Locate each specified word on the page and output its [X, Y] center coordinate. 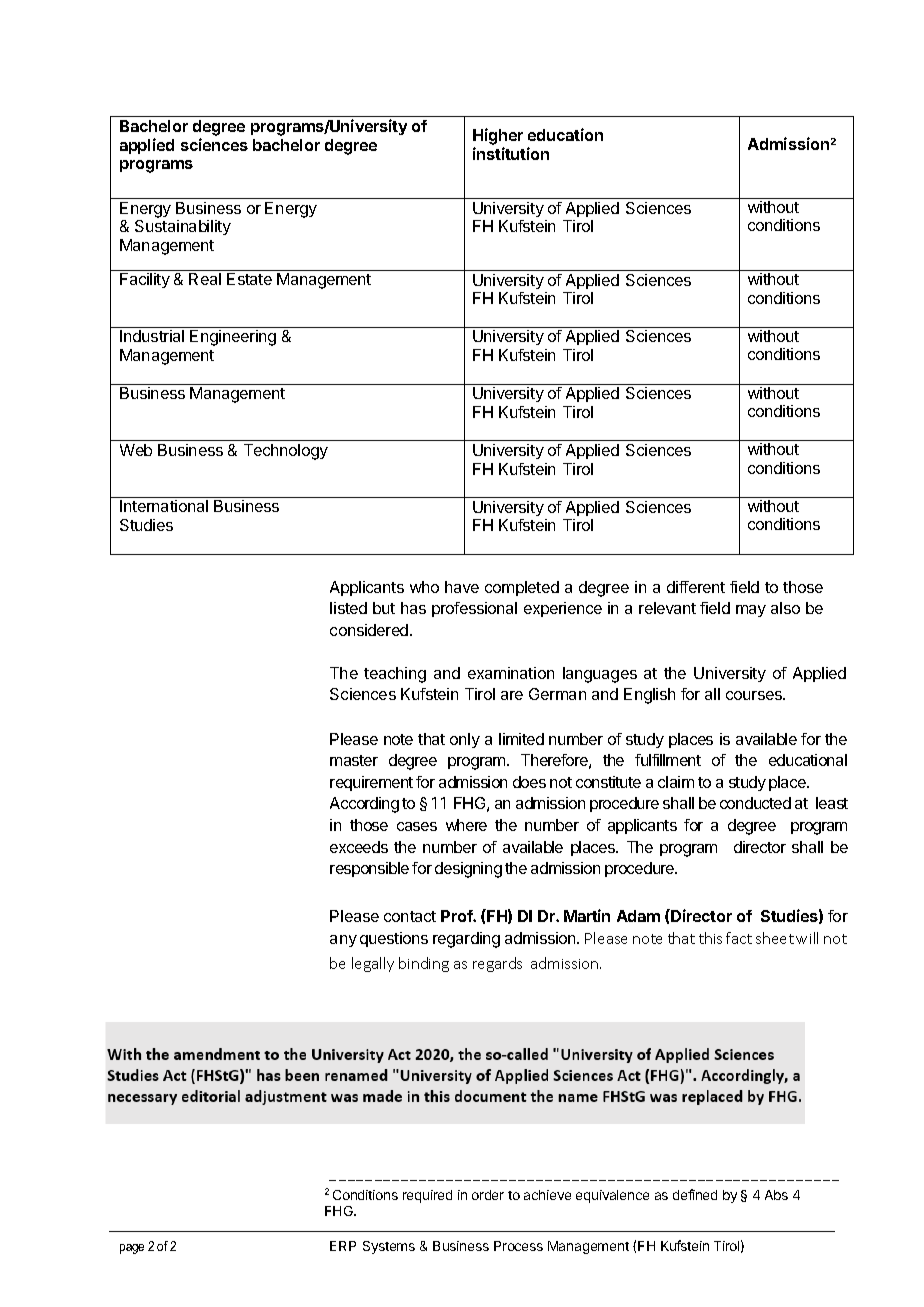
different [696, 587]
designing [468, 870]
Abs [776, 1195]
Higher [498, 136]
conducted [755, 803]
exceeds [359, 847]
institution [511, 153]
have [462, 587]
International [164, 506]
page [132, 1249]
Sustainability [183, 227]
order [488, 1195]
